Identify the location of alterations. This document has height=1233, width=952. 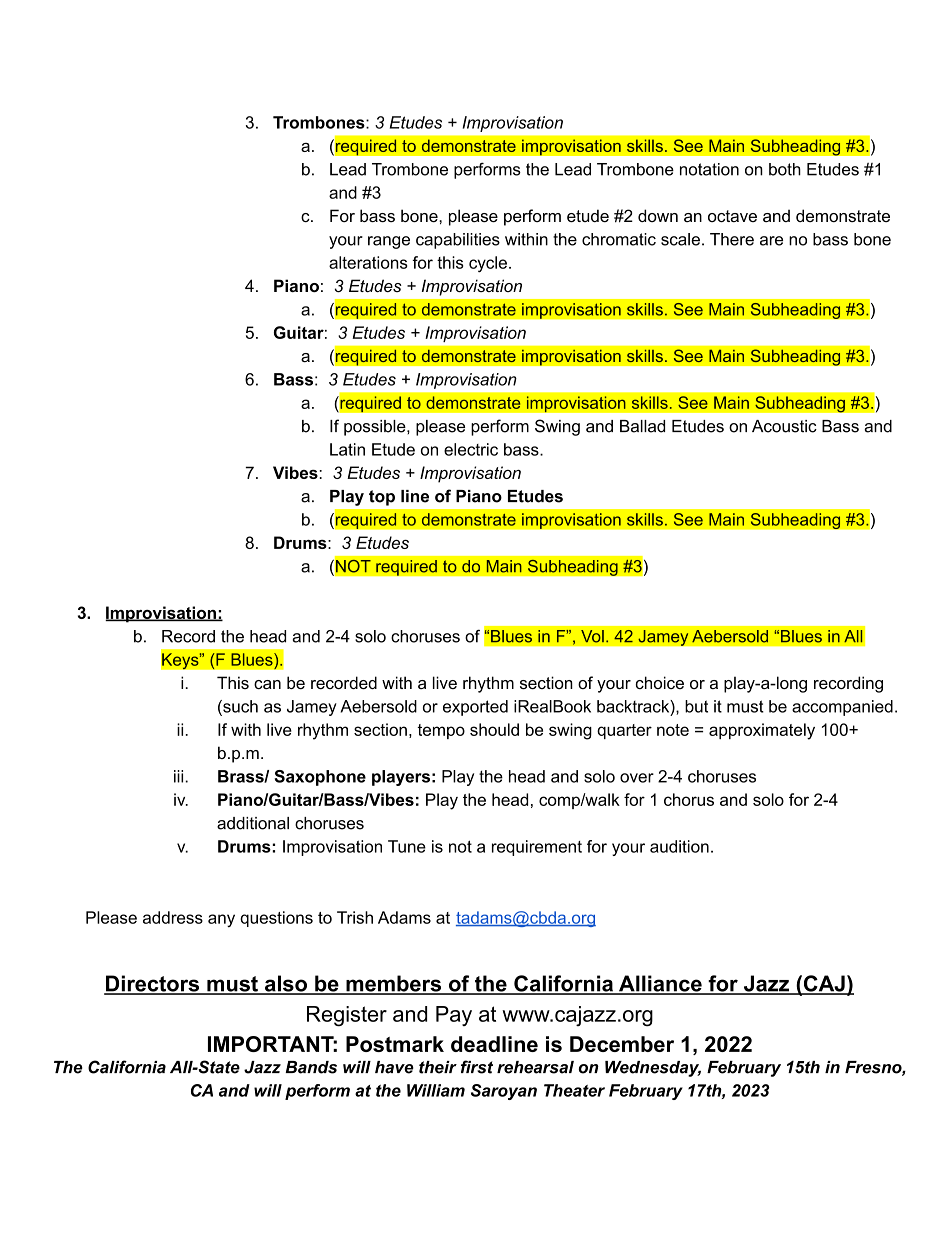
(368, 262).
